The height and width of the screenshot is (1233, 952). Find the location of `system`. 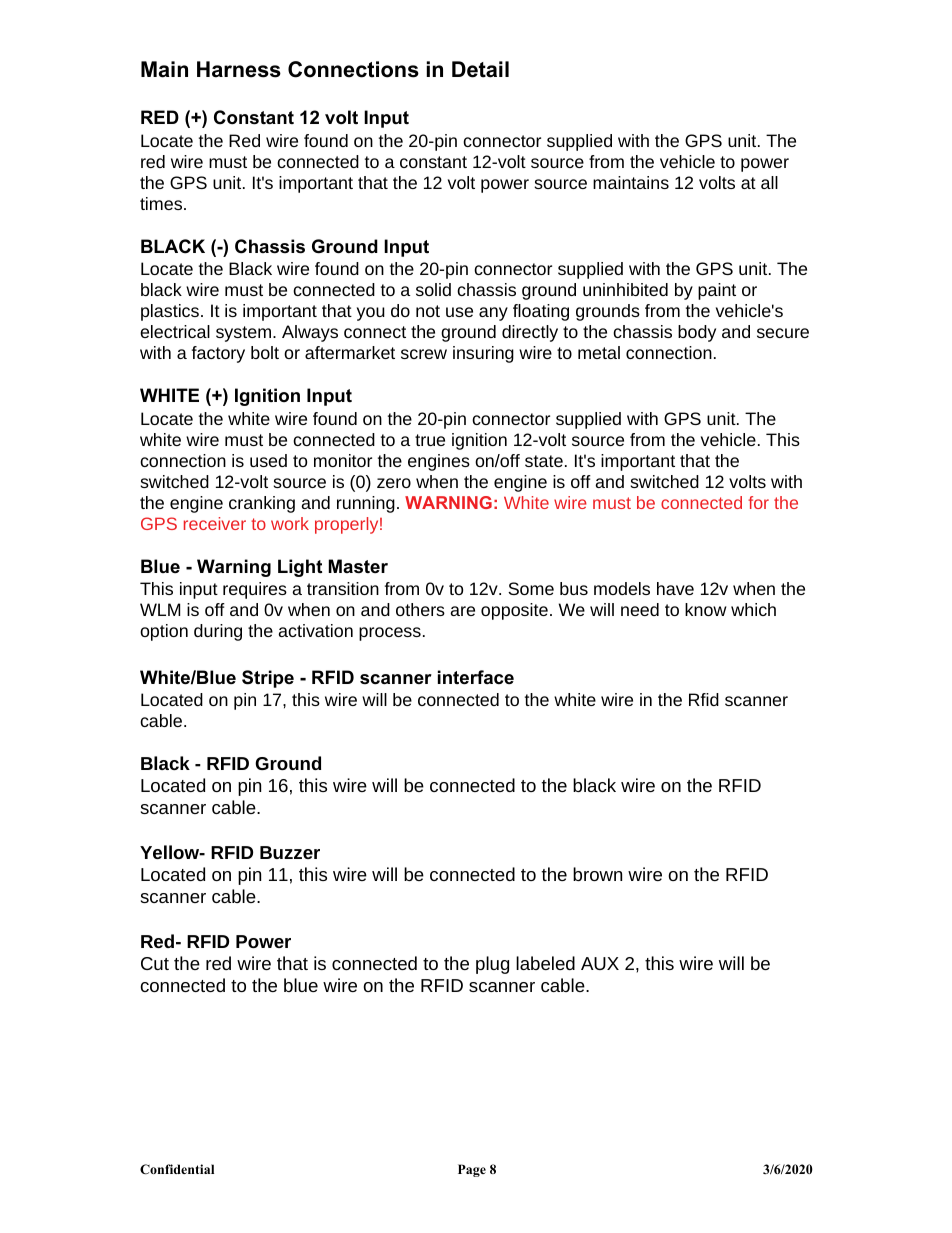

system is located at coordinates (243, 334).
